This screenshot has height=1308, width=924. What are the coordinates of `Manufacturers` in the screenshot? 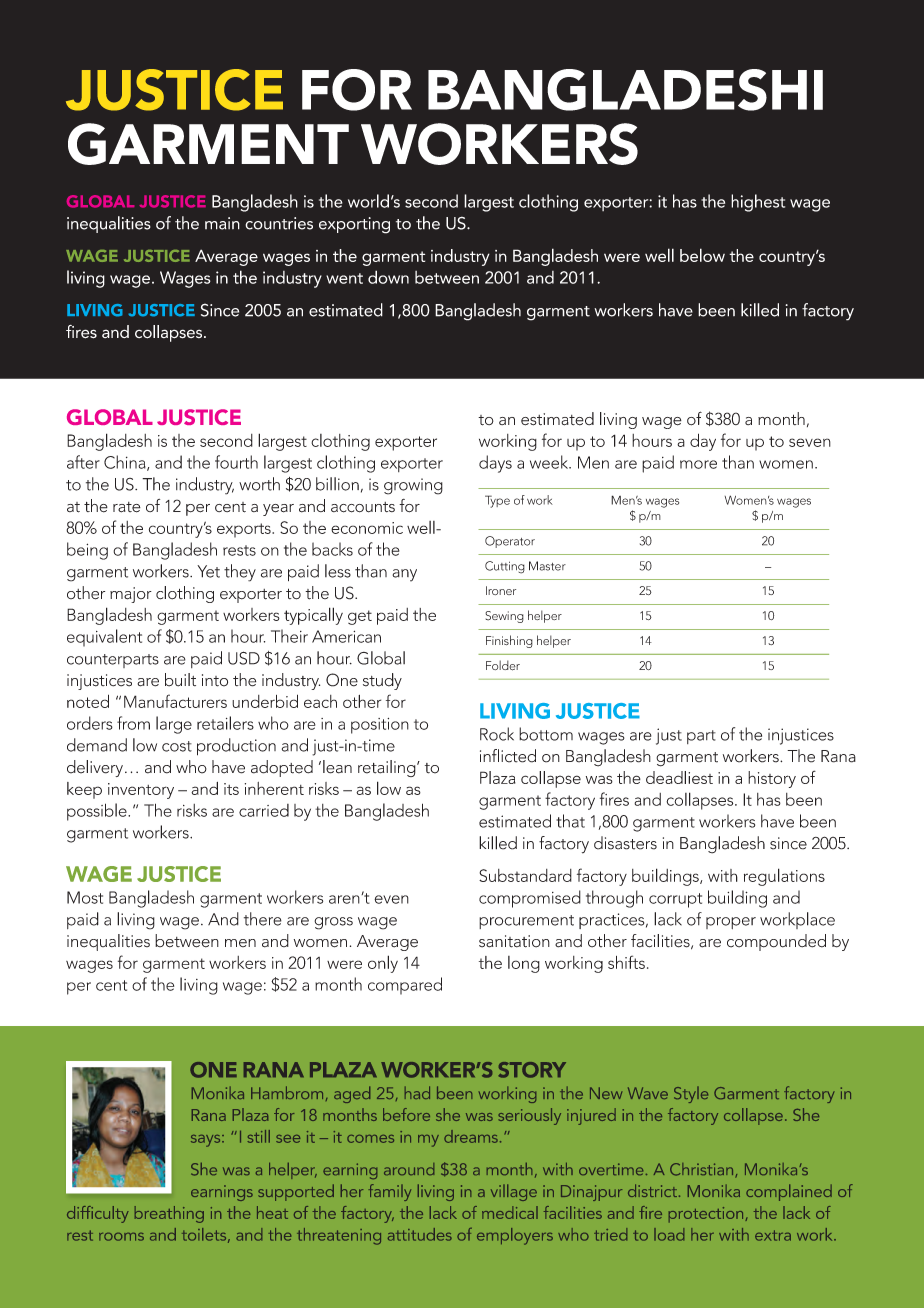 It's located at (175, 701).
